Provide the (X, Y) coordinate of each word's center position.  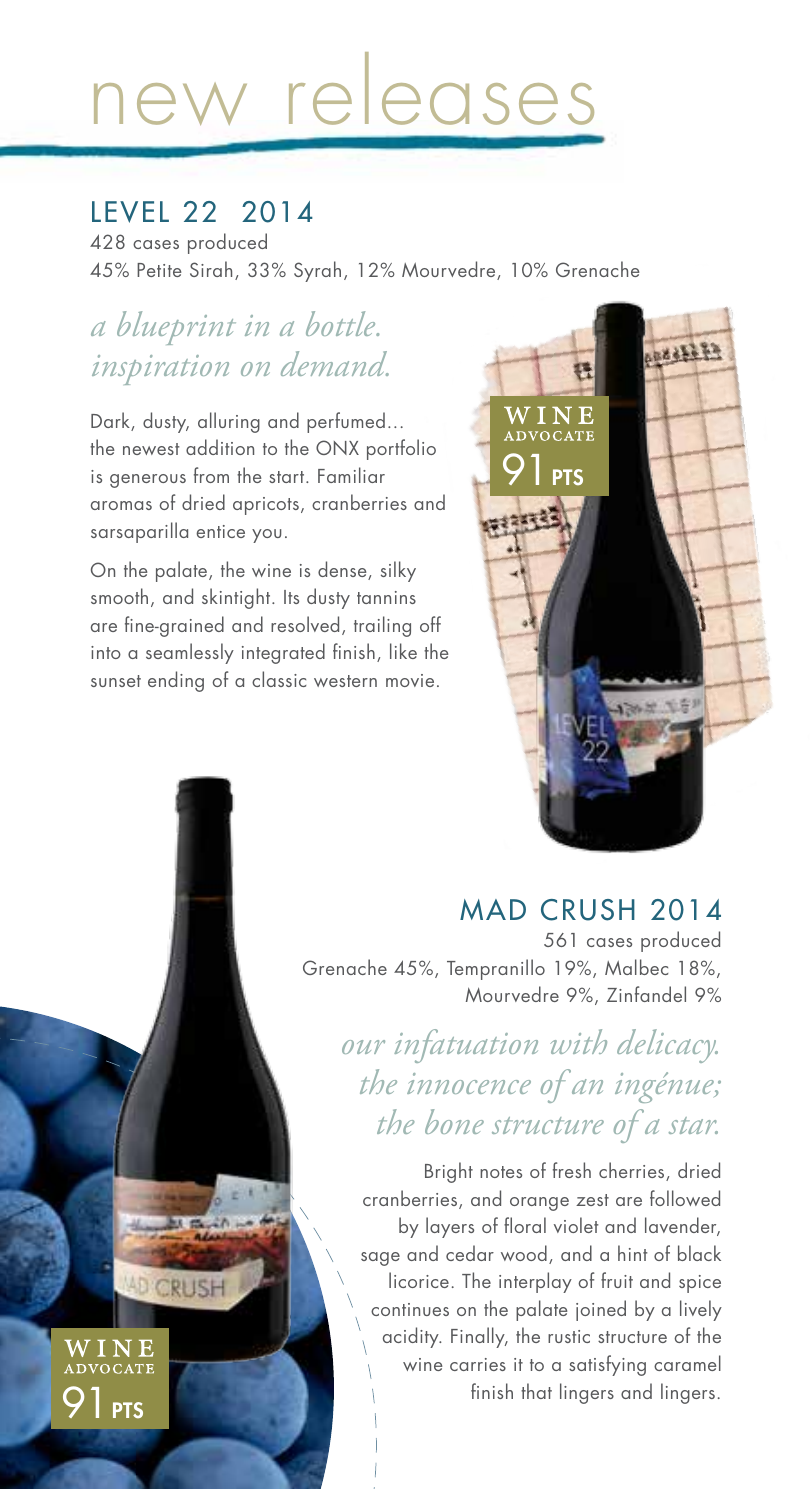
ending (176, 681)
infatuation (466, 1046)
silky (398, 571)
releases (441, 88)
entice (220, 531)
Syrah (317, 271)
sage (380, 1259)
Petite (159, 270)
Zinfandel (646, 994)
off (430, 624)
